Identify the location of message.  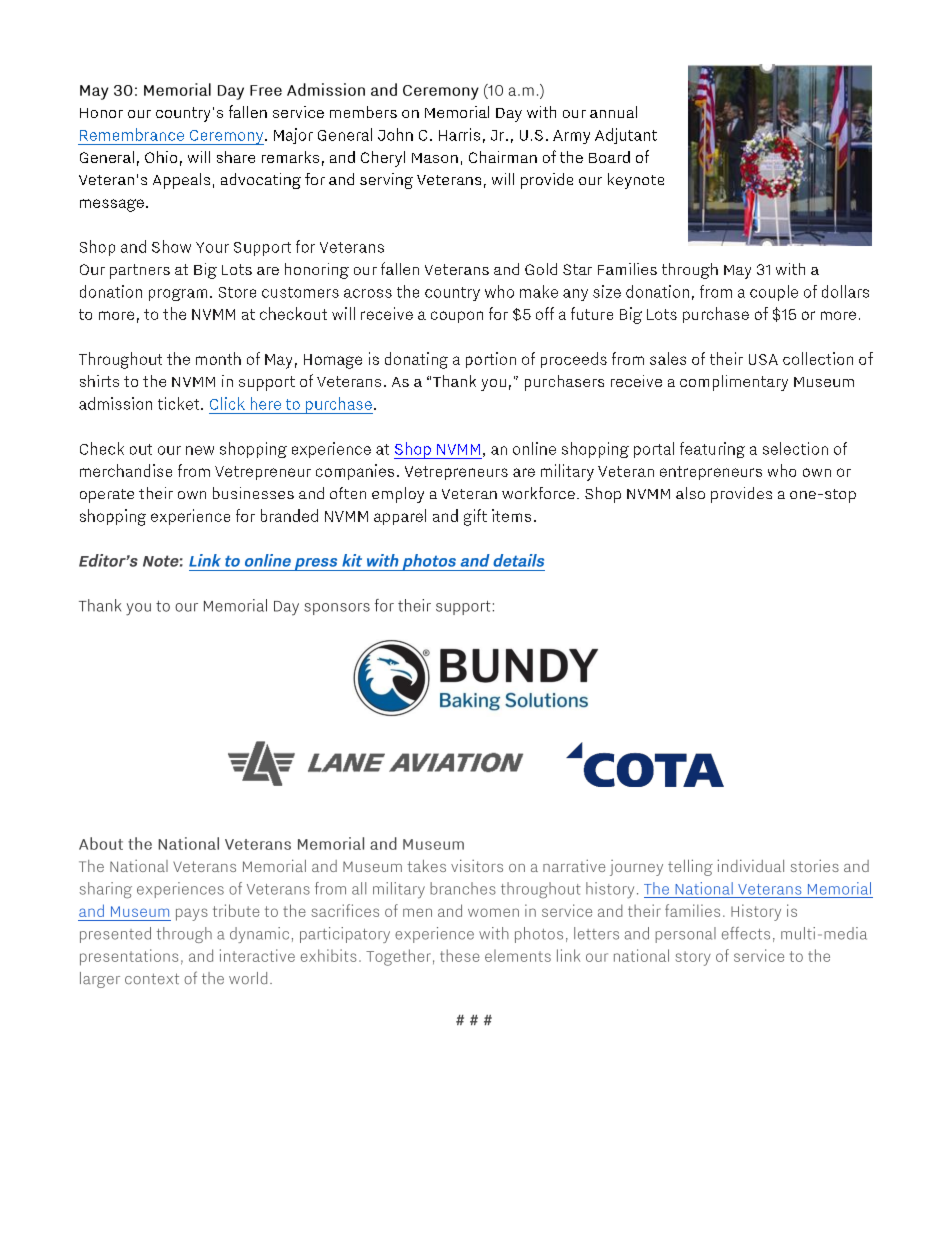
(112, 205).
